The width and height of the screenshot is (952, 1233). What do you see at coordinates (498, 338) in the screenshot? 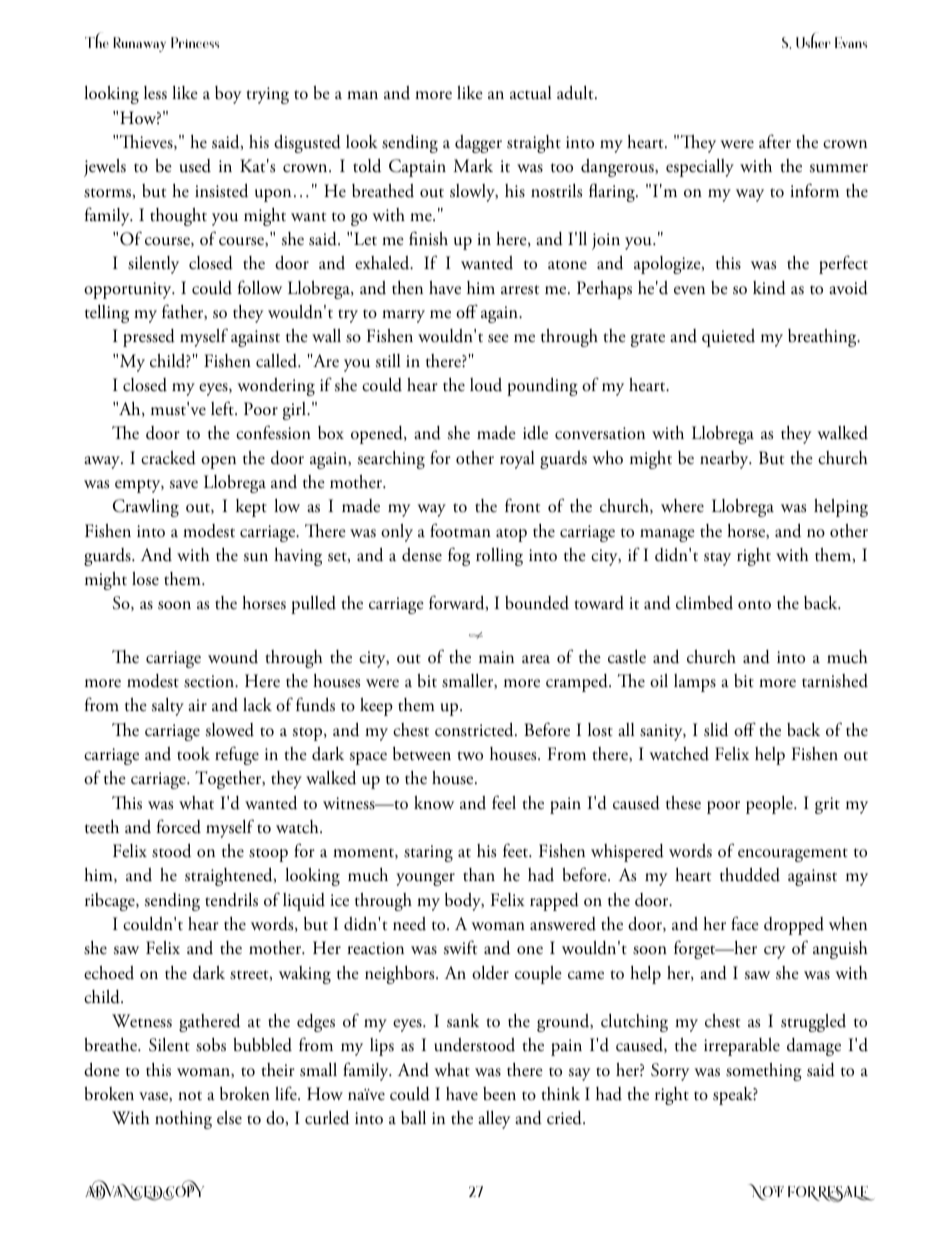
I see `see` at bounding box center [498, 338].
